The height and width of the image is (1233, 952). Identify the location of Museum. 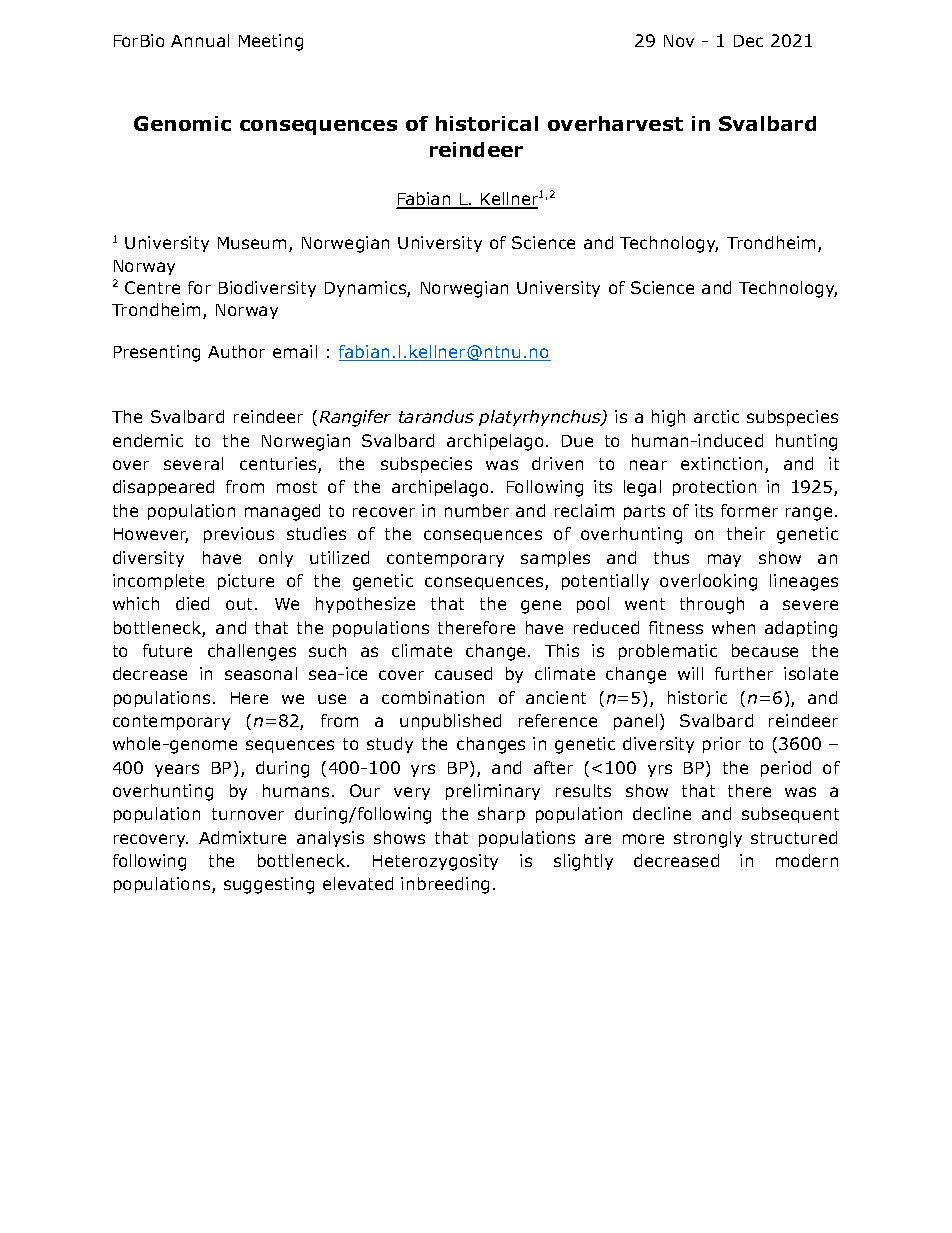
(252, 243).
